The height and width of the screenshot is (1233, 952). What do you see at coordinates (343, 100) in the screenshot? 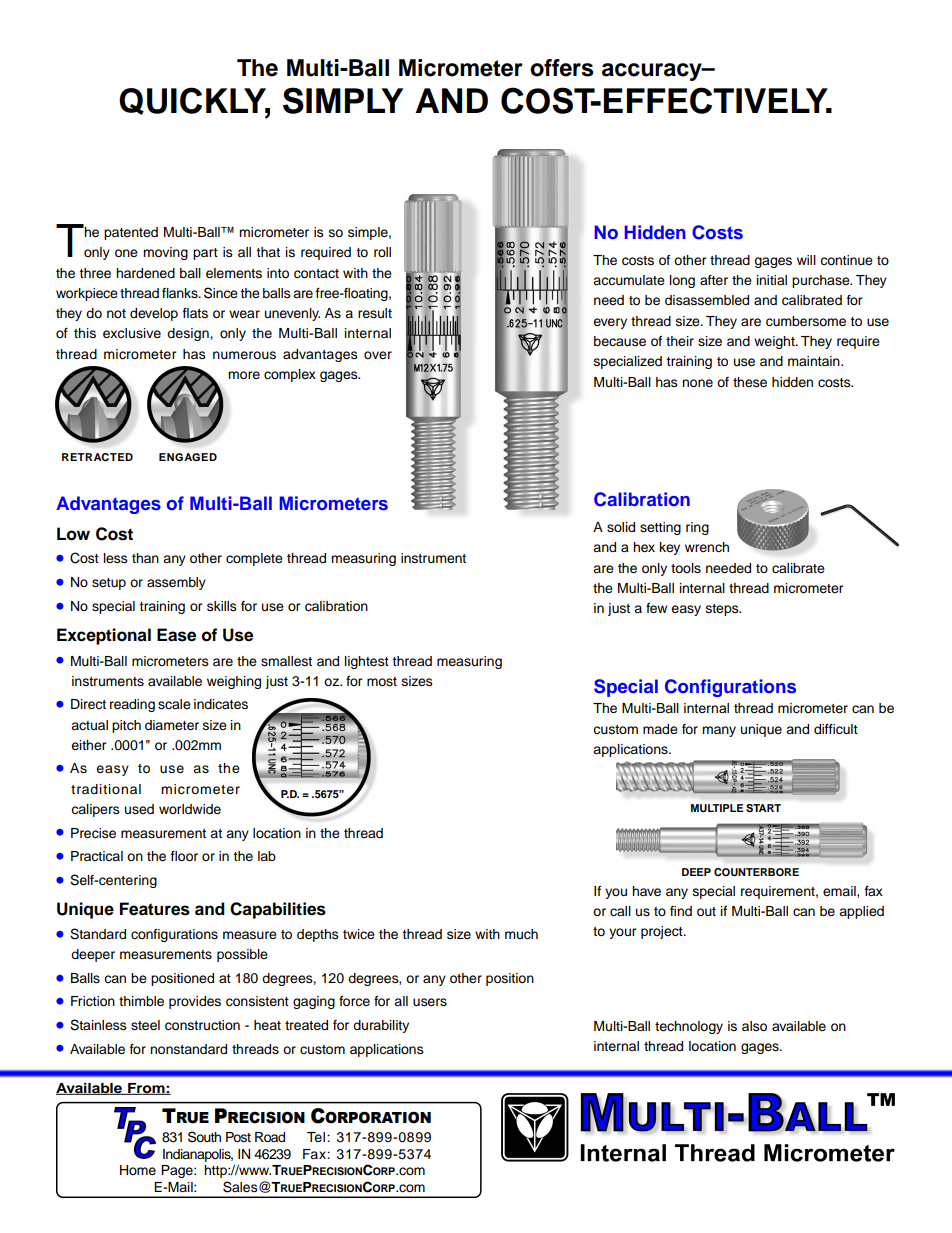
I see `SIMPLY` at bounding box center [343, 100].
